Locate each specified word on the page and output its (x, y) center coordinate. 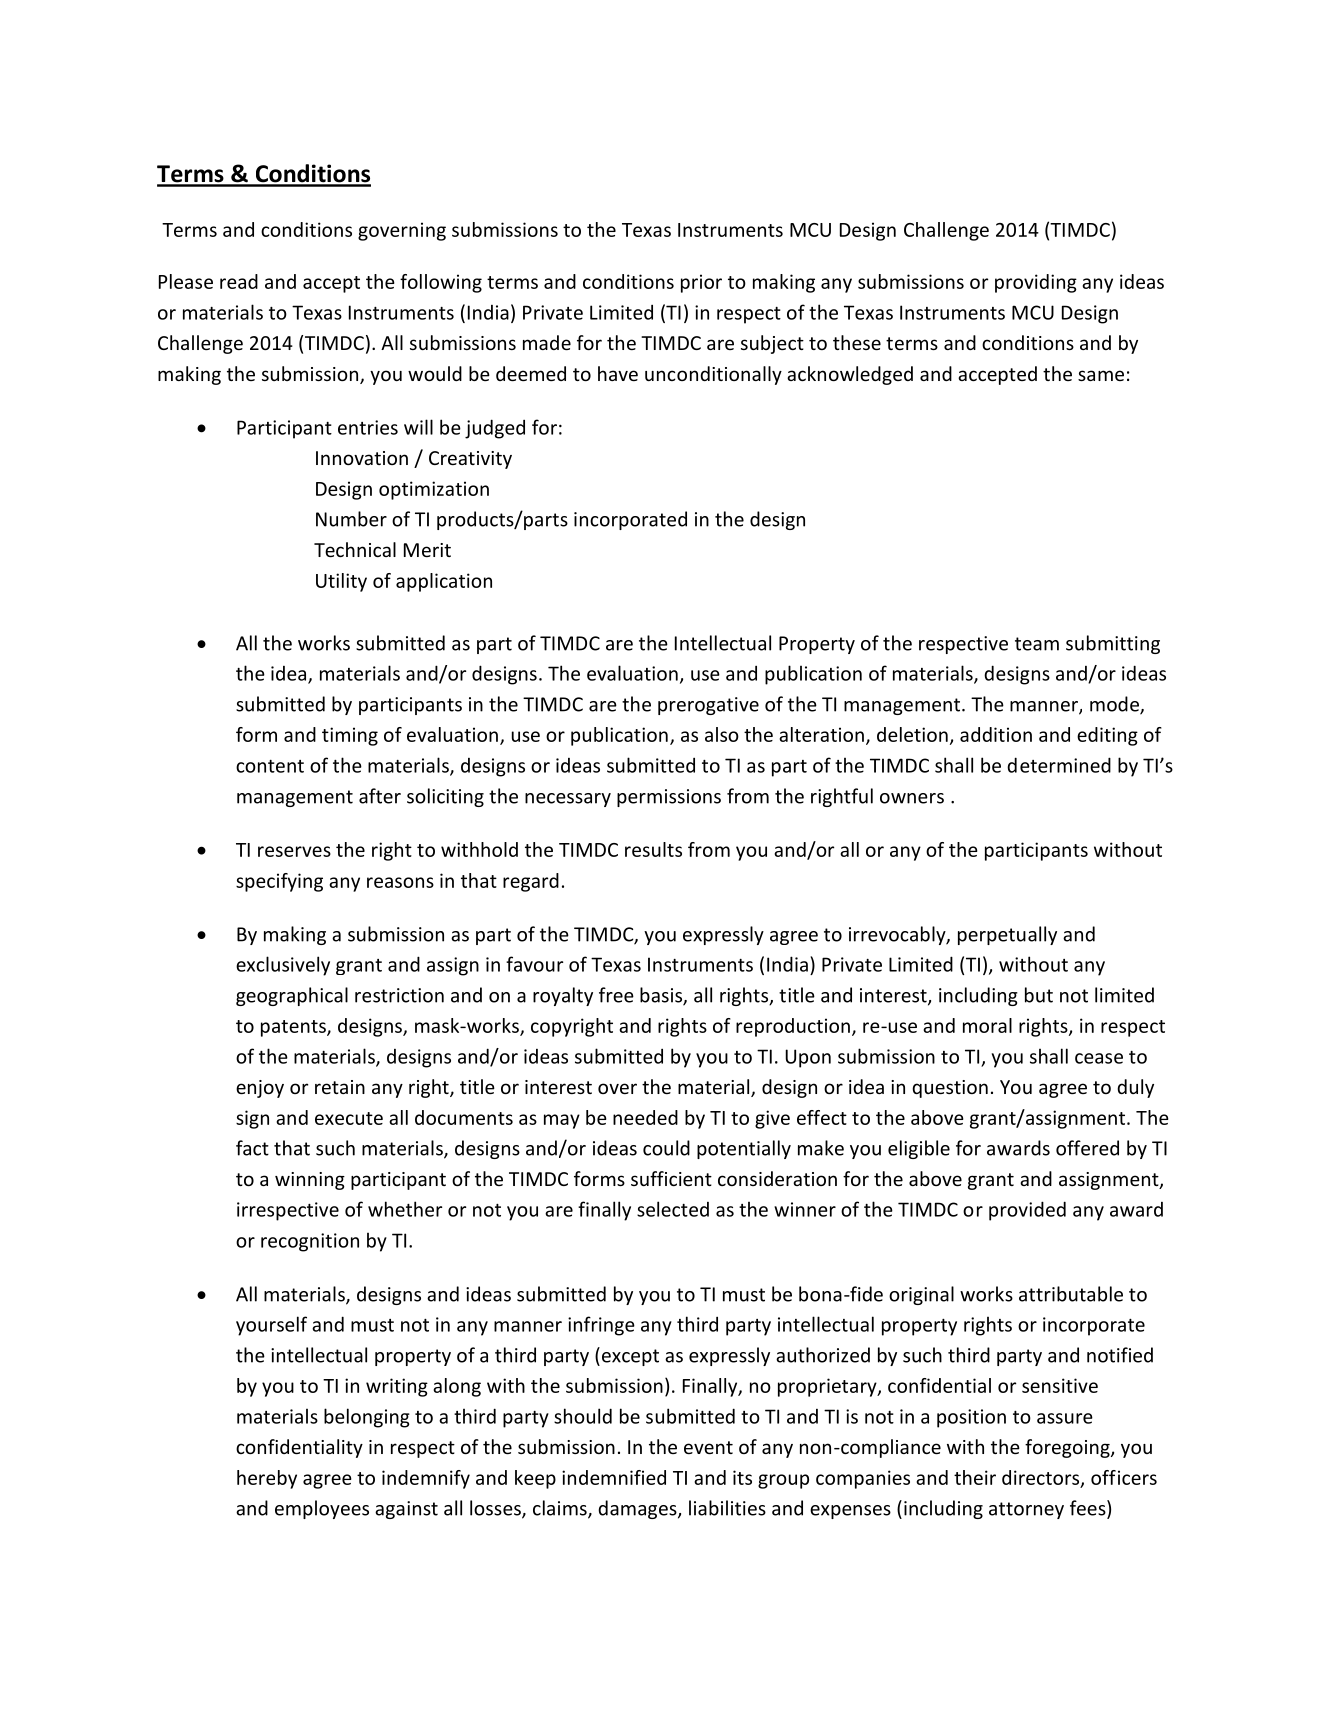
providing (1036, 283)
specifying (279, 882)
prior (701, 283)
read (239, 281)
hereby (267, 1479)
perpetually (1007, 935)
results (653, 849)
